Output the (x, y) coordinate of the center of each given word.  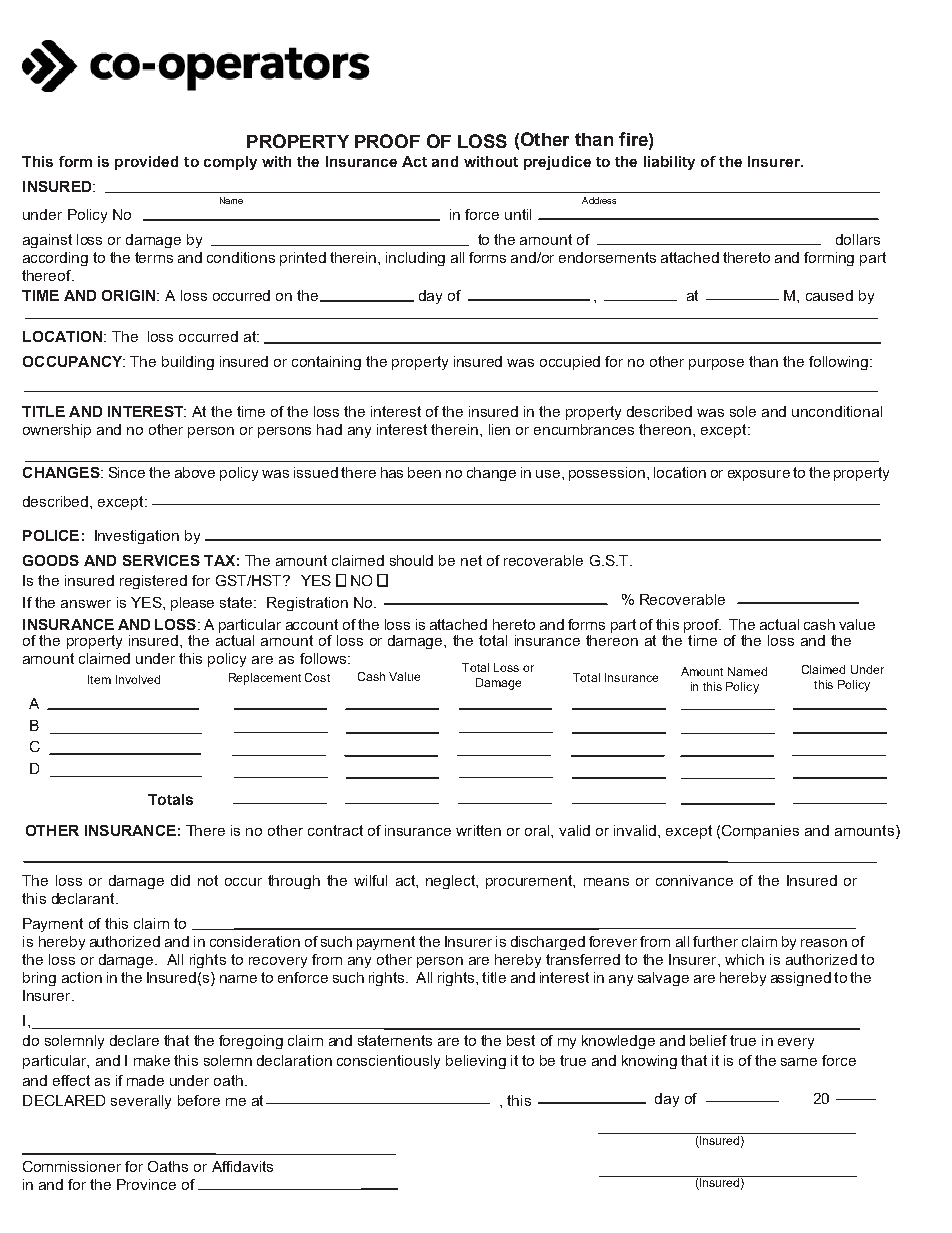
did (180, 880)
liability (669, 163)
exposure (759, 475)
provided (146, 163)
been (424, 472)
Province (146, 1184)
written (478, 830)
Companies (760, 832)
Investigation (137, 537)
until (518, 214)
